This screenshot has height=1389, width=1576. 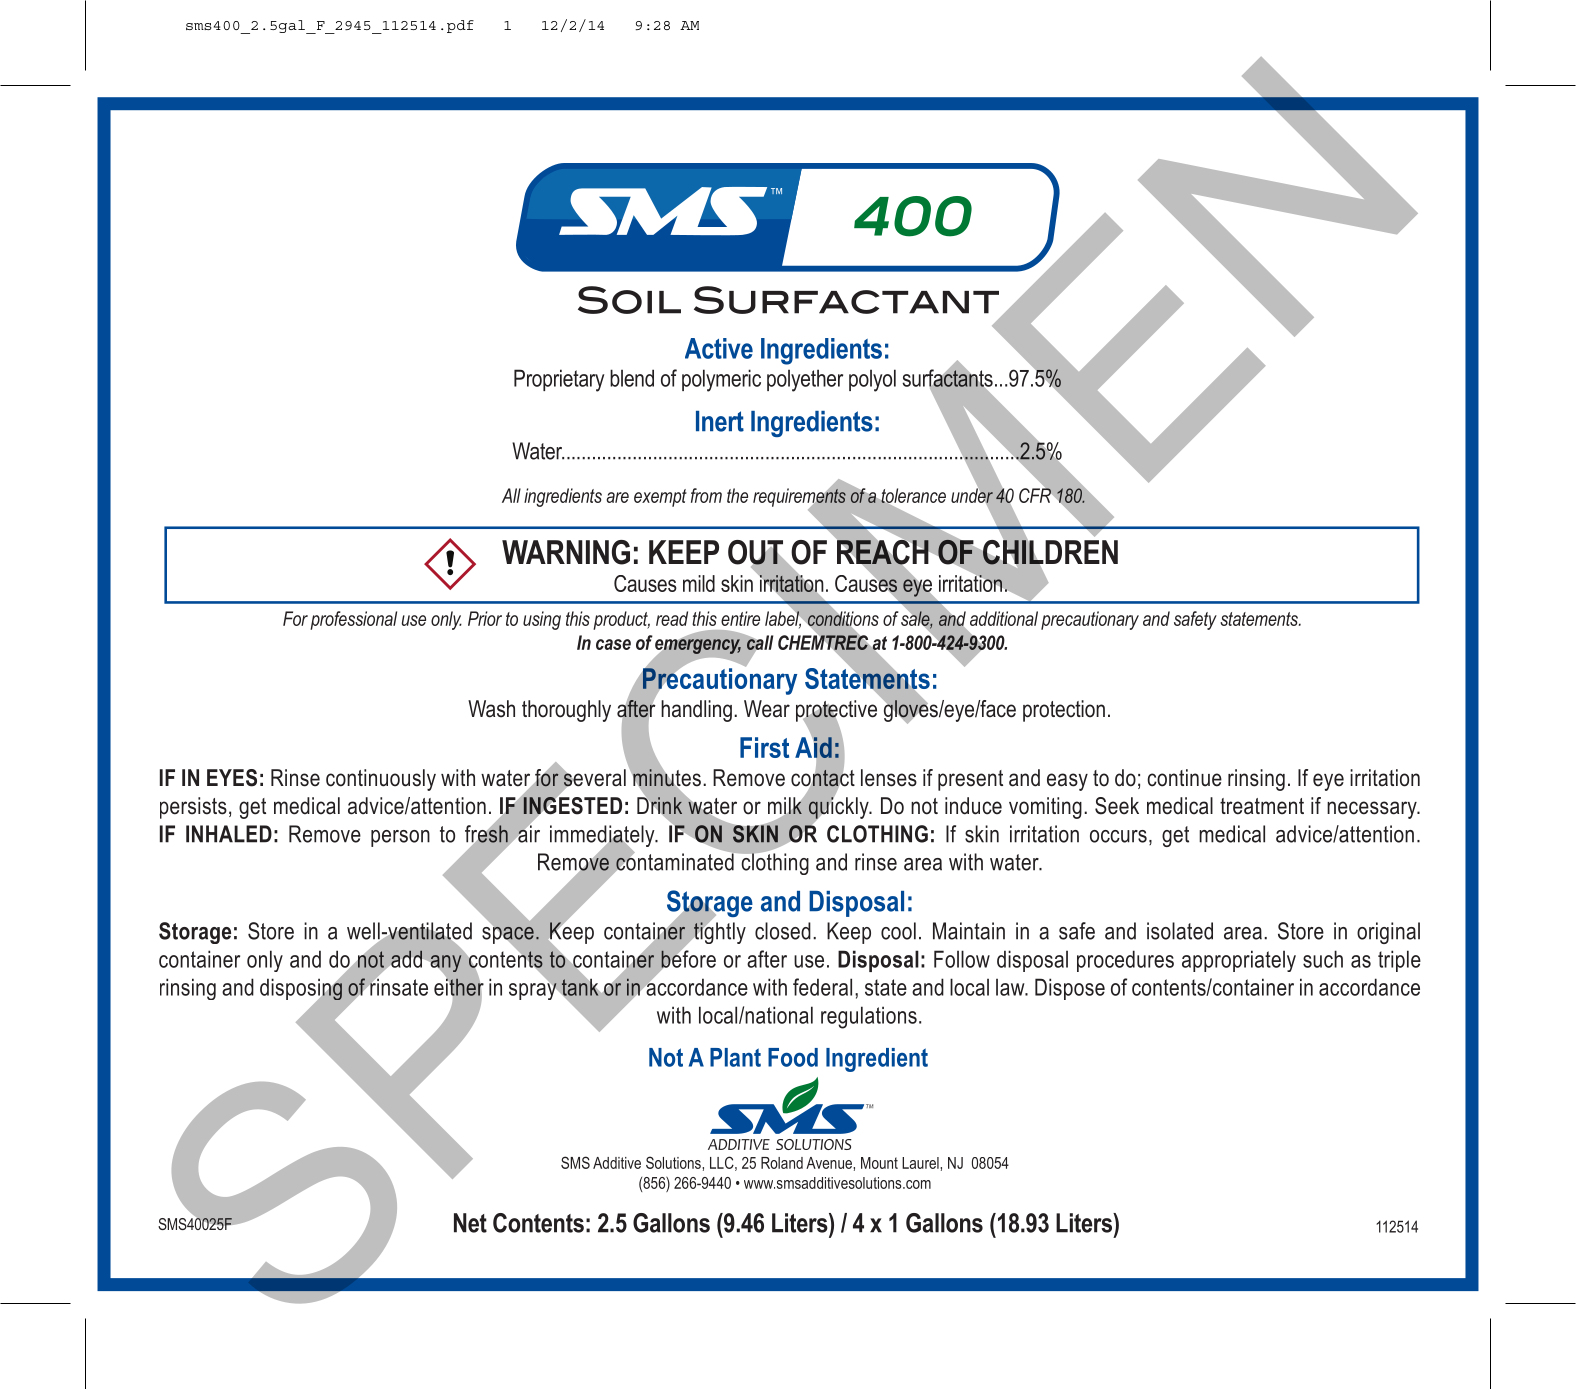 What do you see at coordinates (719, 348) in the screenshot?
I see `Active` at bounding box center [719, 348].
